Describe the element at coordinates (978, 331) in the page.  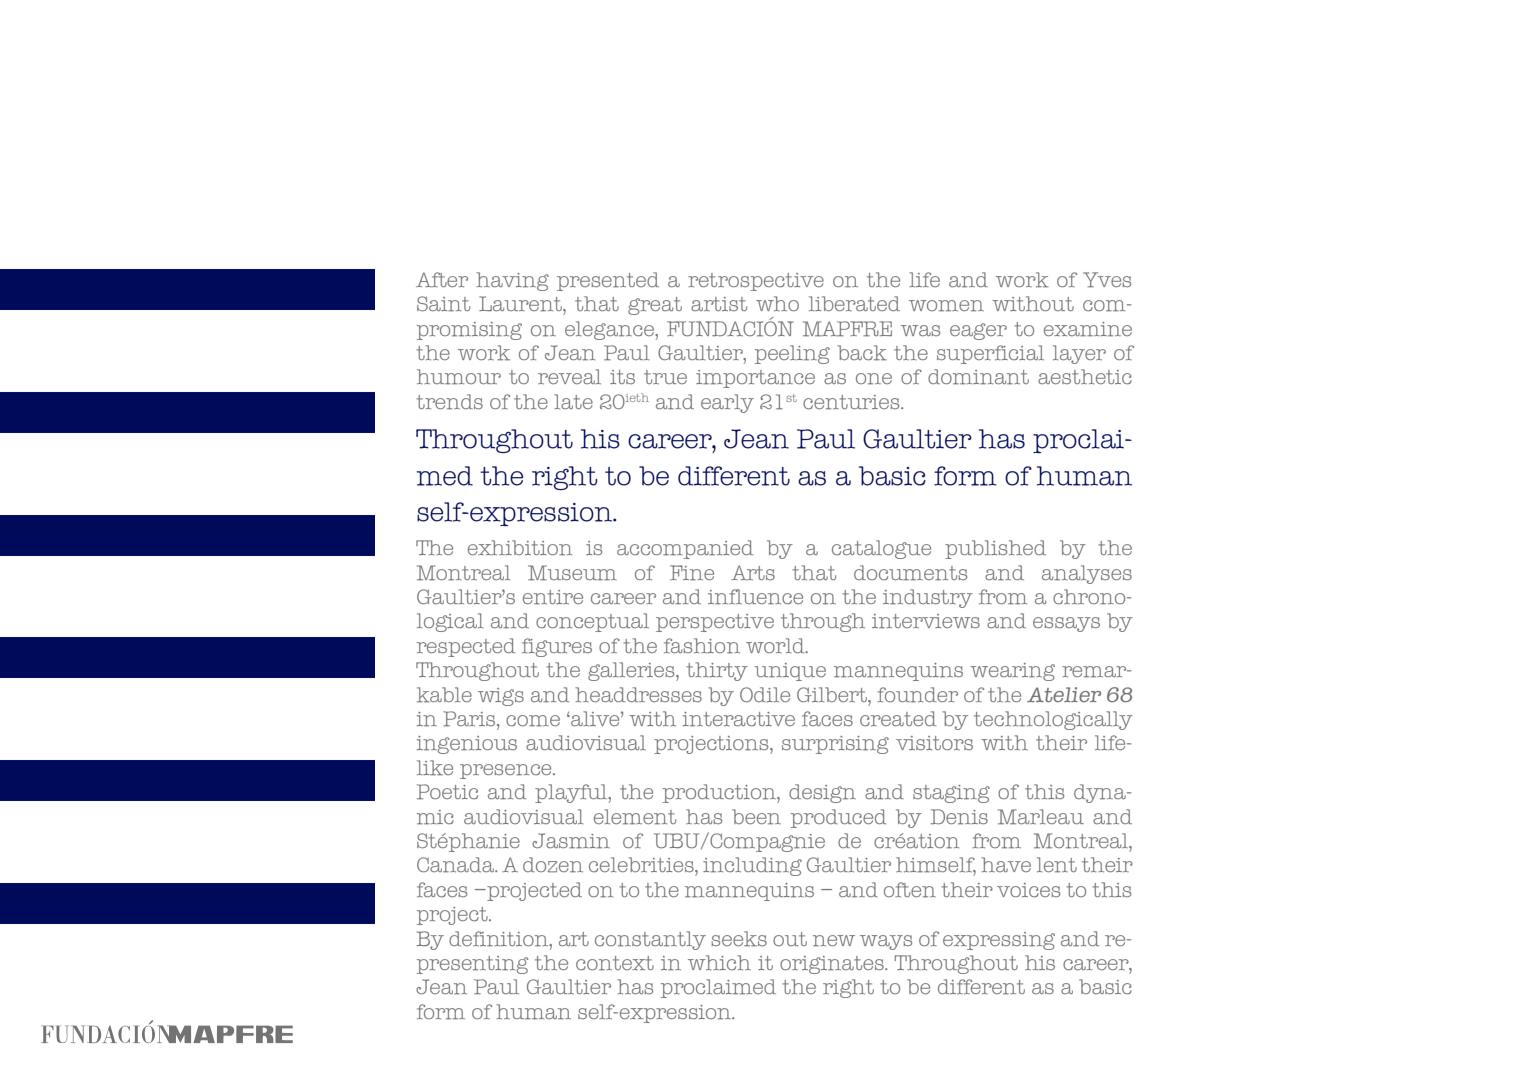
I see `eager` at that location.
